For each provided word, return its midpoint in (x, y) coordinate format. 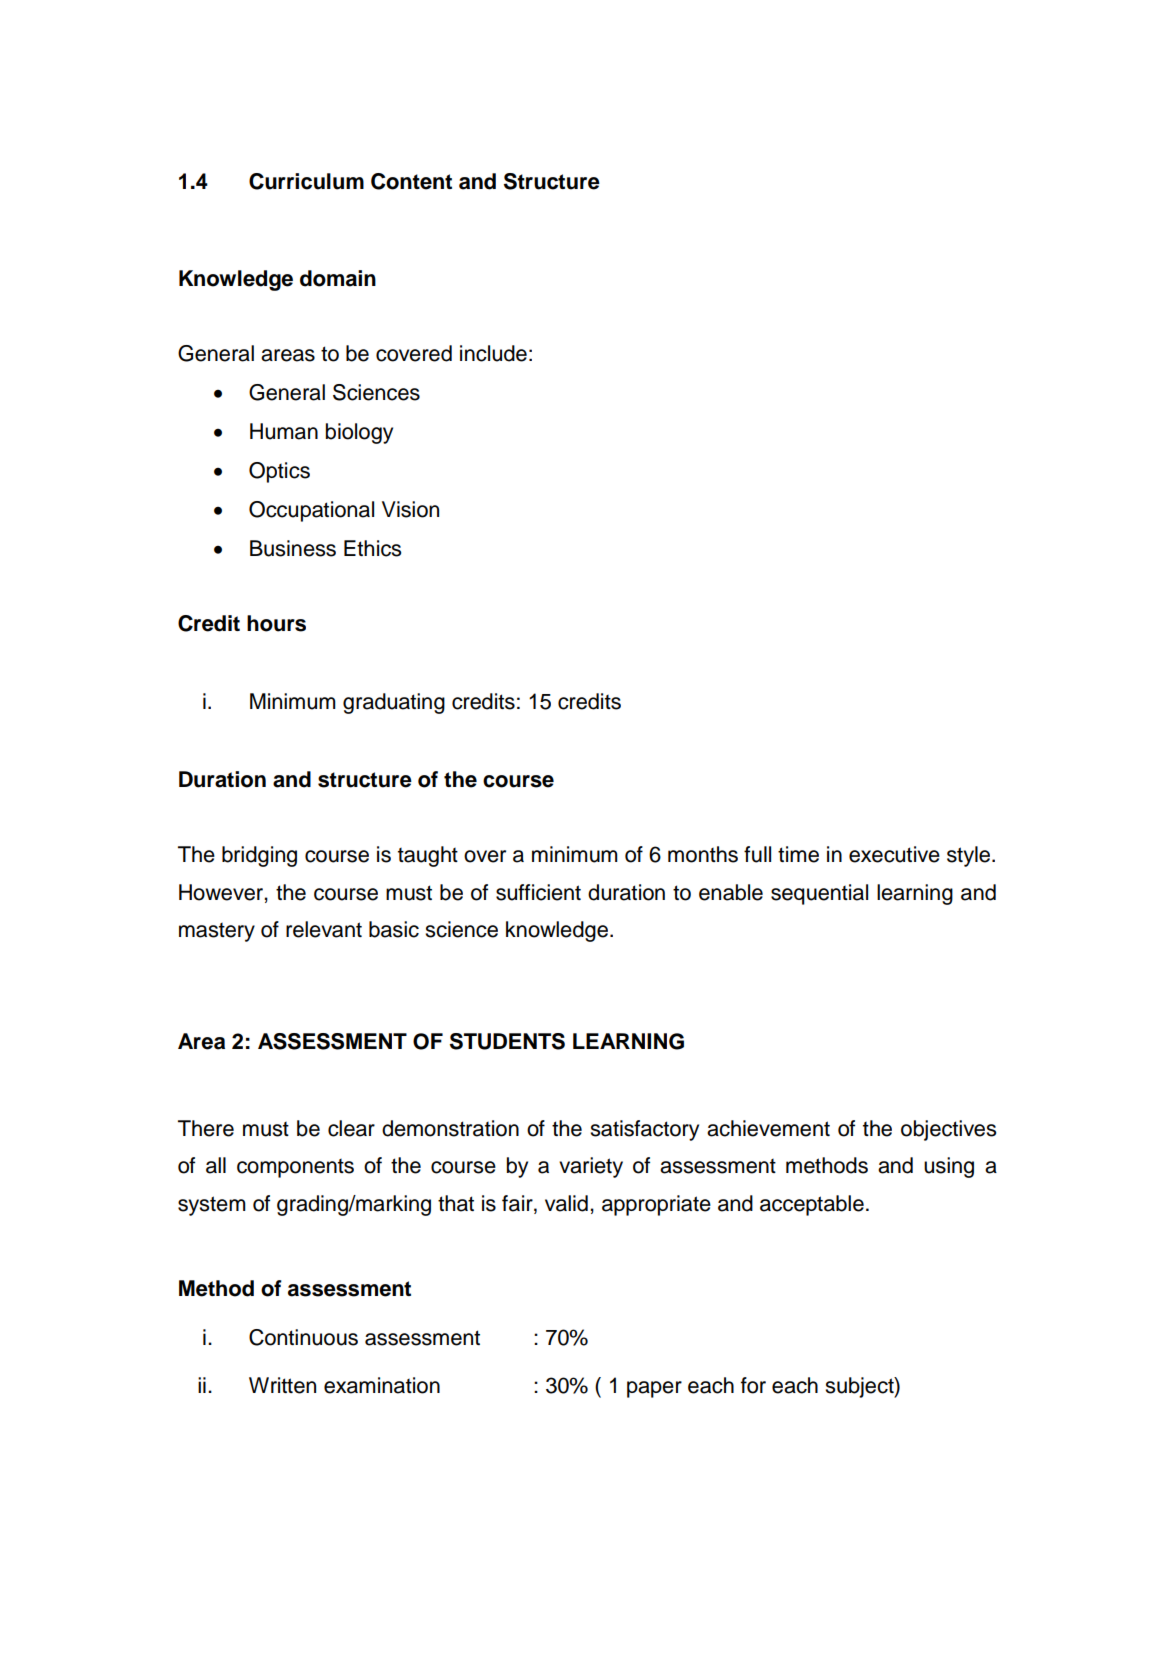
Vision (410, 509)
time (798, 854)
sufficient (538, 892)
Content (411, 181)
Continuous (303, 1337)
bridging (259, 856)
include (493, 353)
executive (894, 854)
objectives (948, 1130)
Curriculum (306, 181)
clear (351, 1128)
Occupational (311, 511)
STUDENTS (507, 1041)
